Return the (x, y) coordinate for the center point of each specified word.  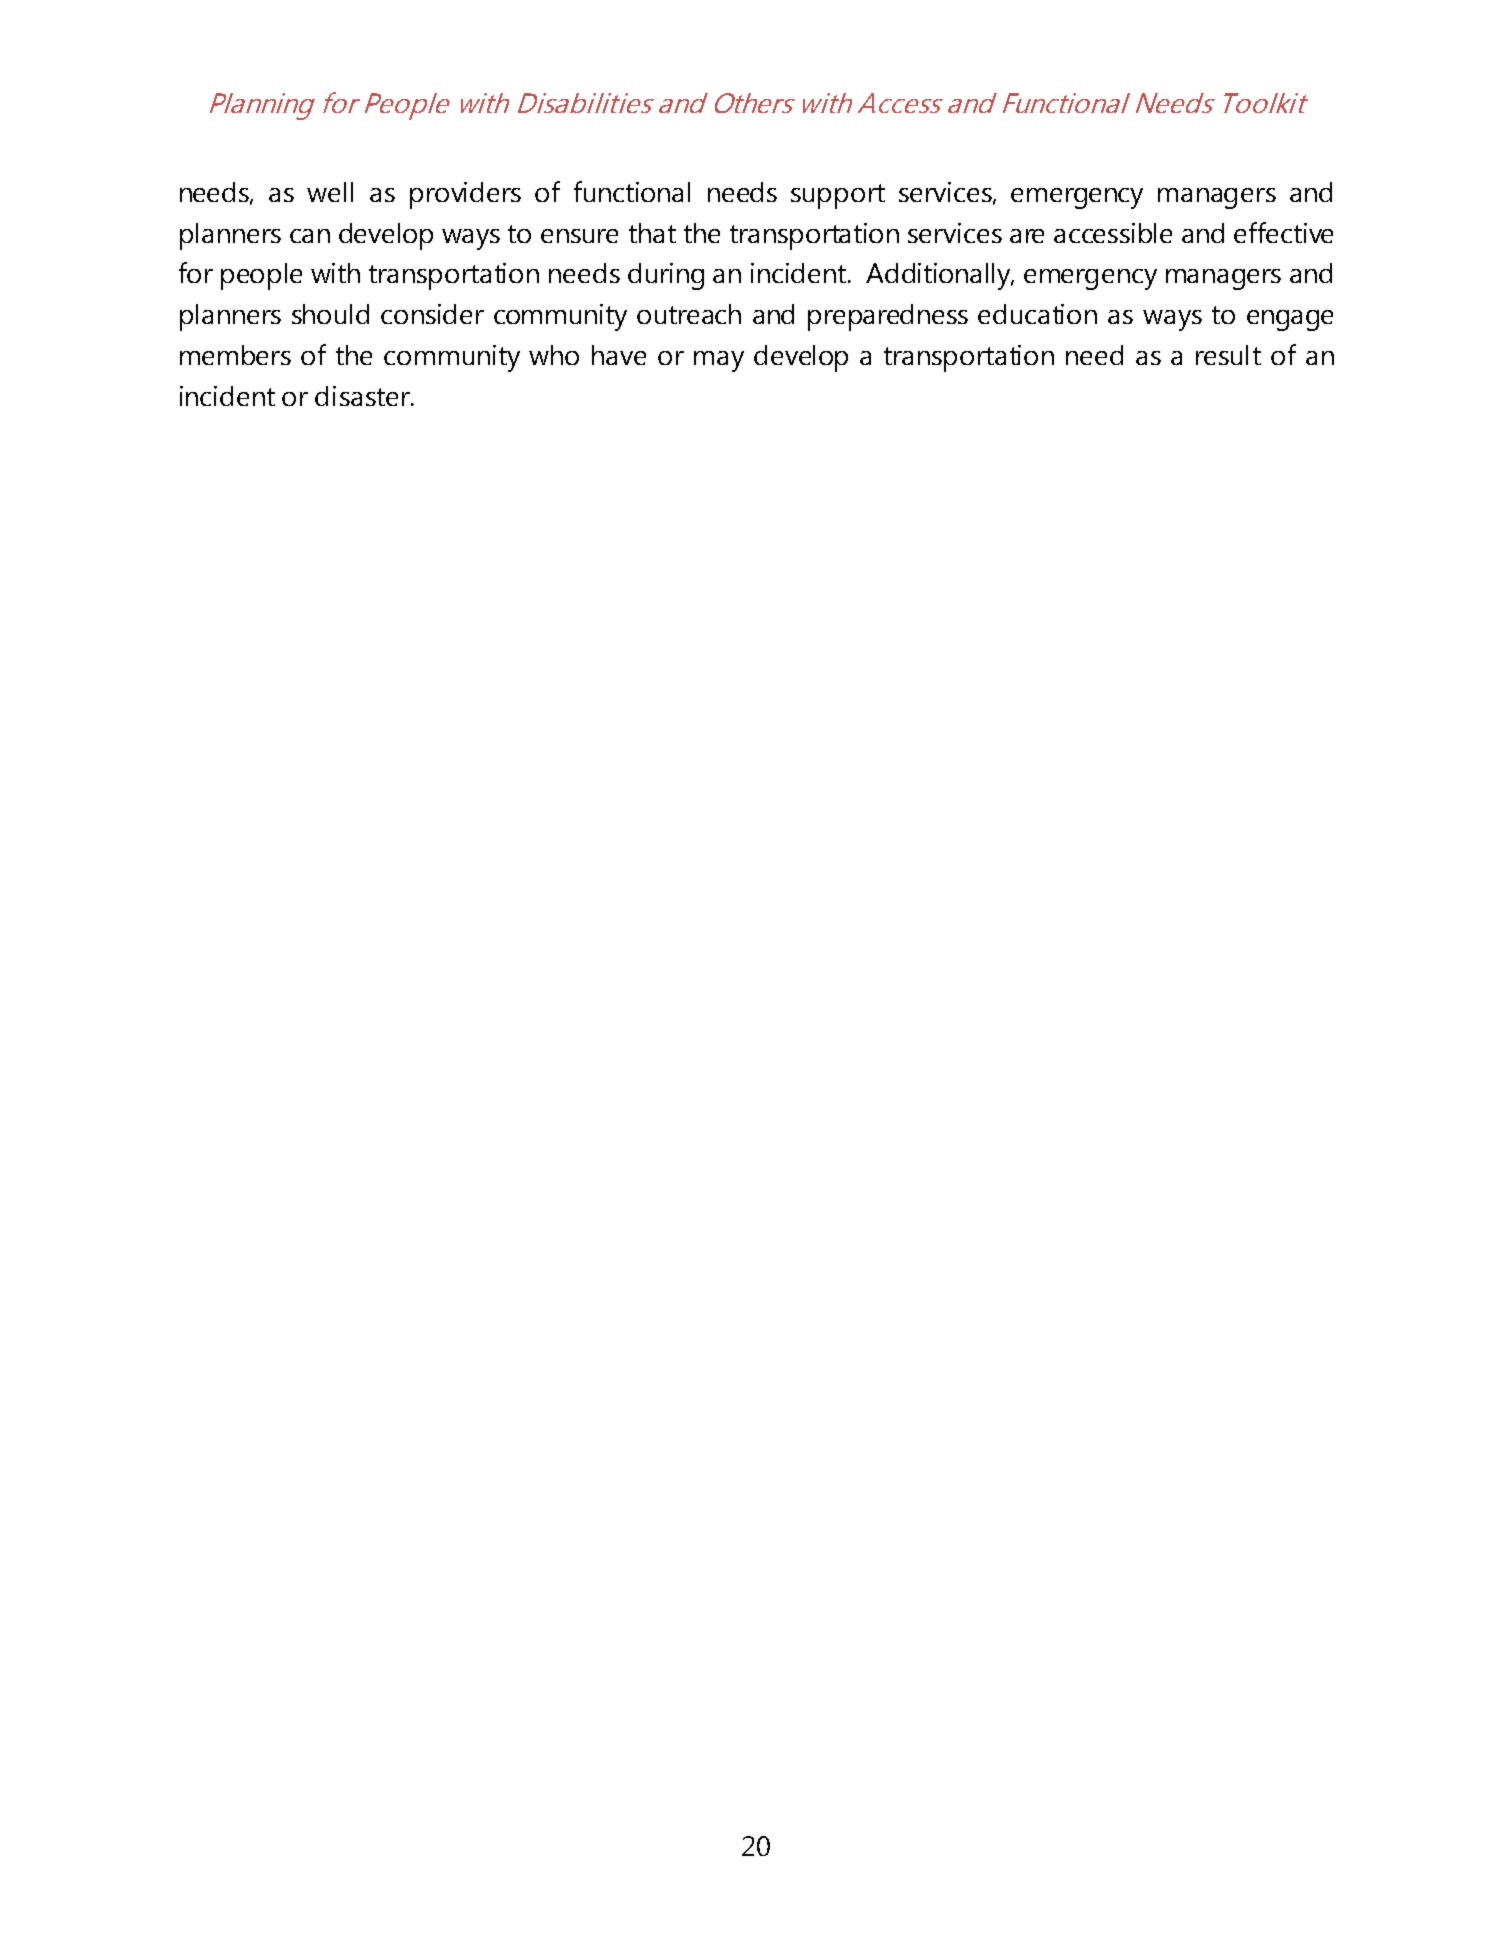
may (719, 361)
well (330, 192)
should (330, 314)
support (838, 196)
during (666, 276)
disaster (363, 396)
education (1037, 314)
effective (1283, 232)
